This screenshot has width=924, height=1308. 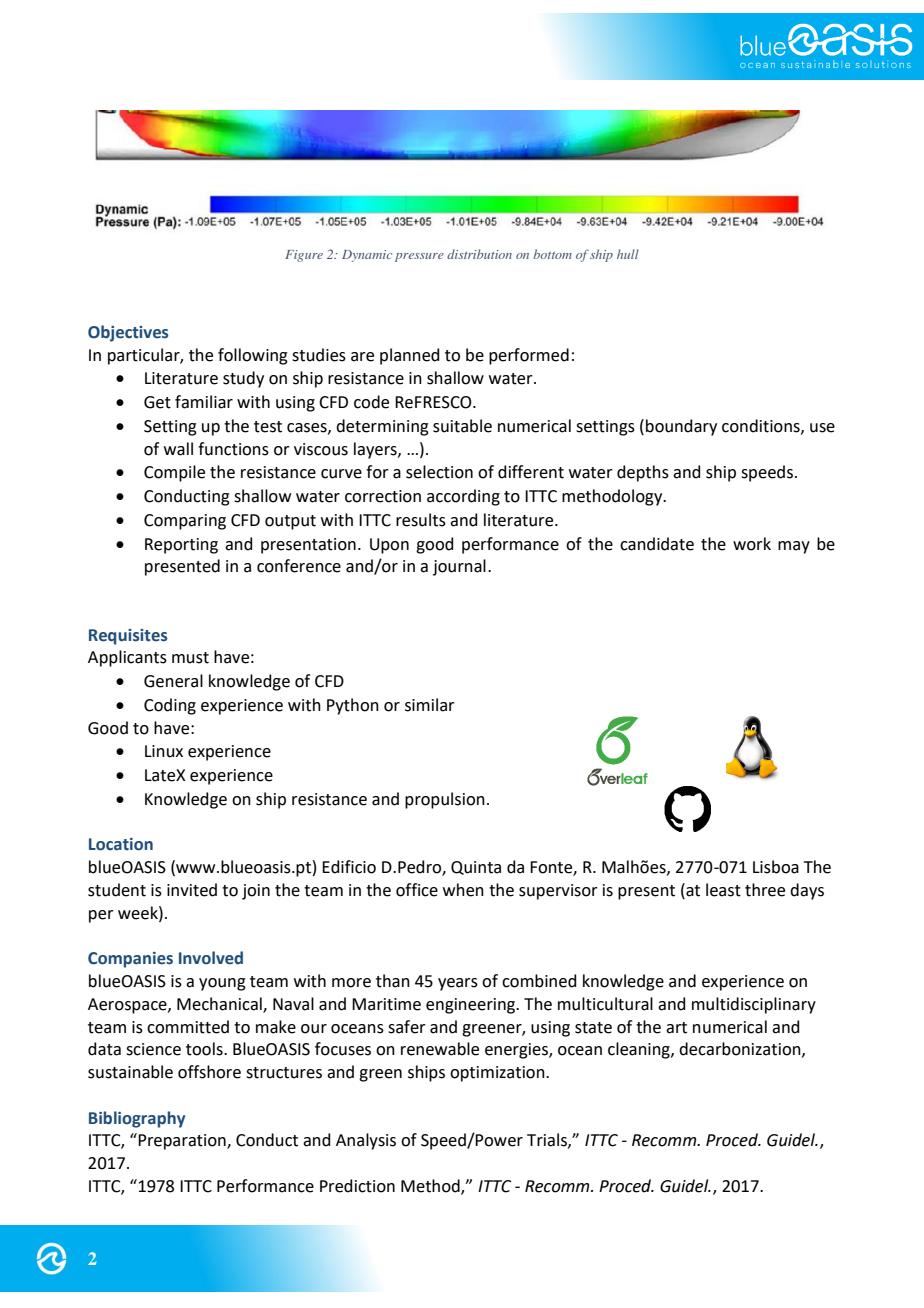 I want to click on hull, so click(x=628, y=254).
